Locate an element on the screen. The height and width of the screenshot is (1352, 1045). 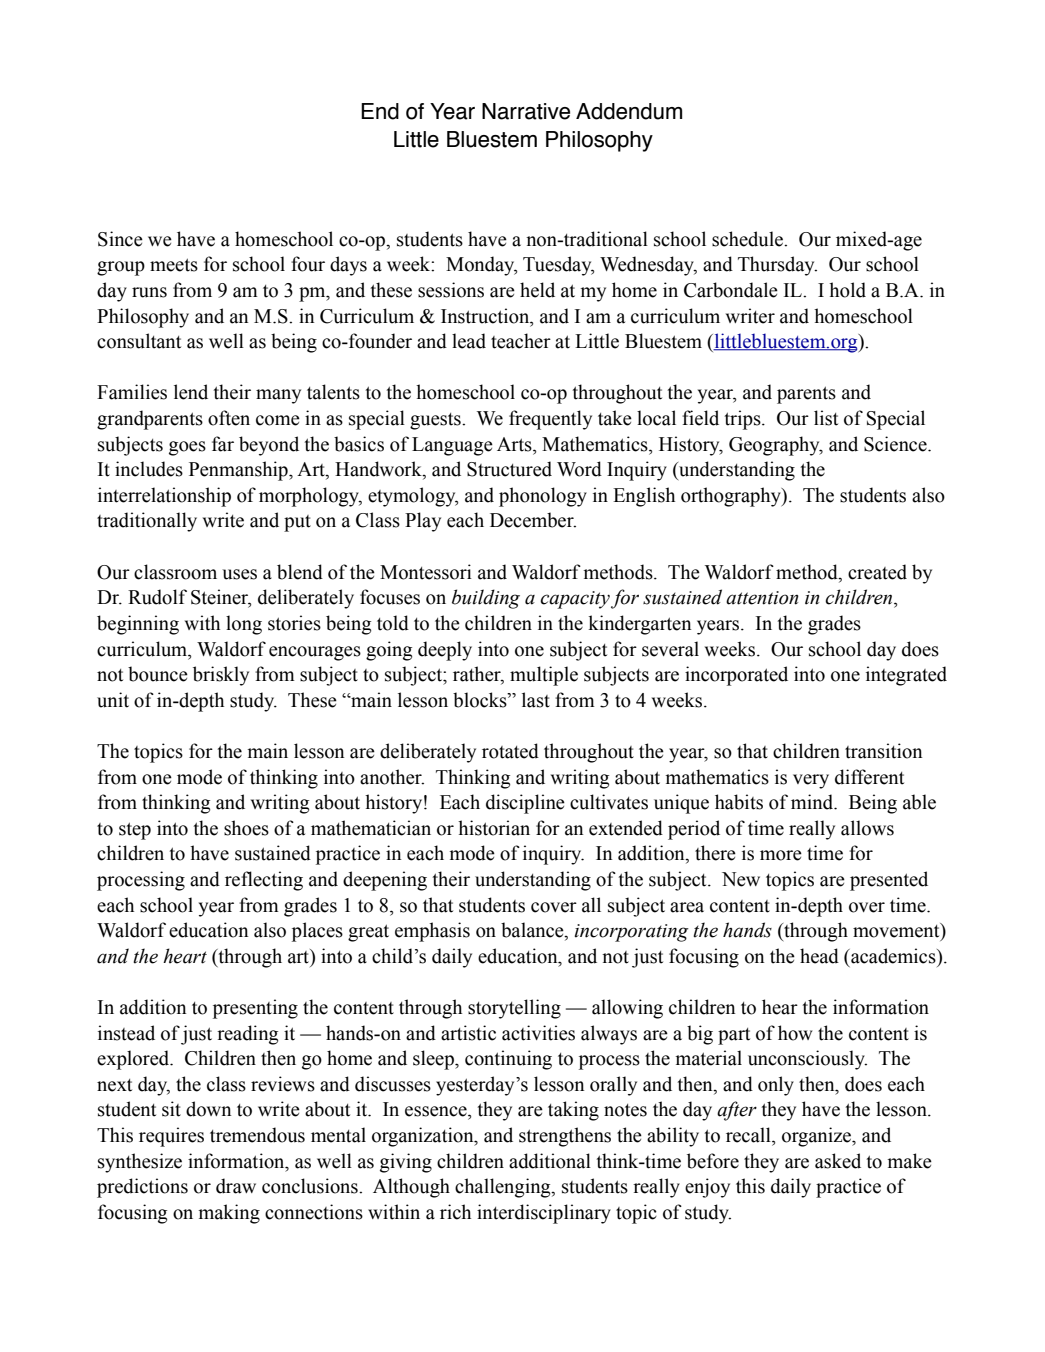
interdisciplinary is located at coordinates (544, 1214).
